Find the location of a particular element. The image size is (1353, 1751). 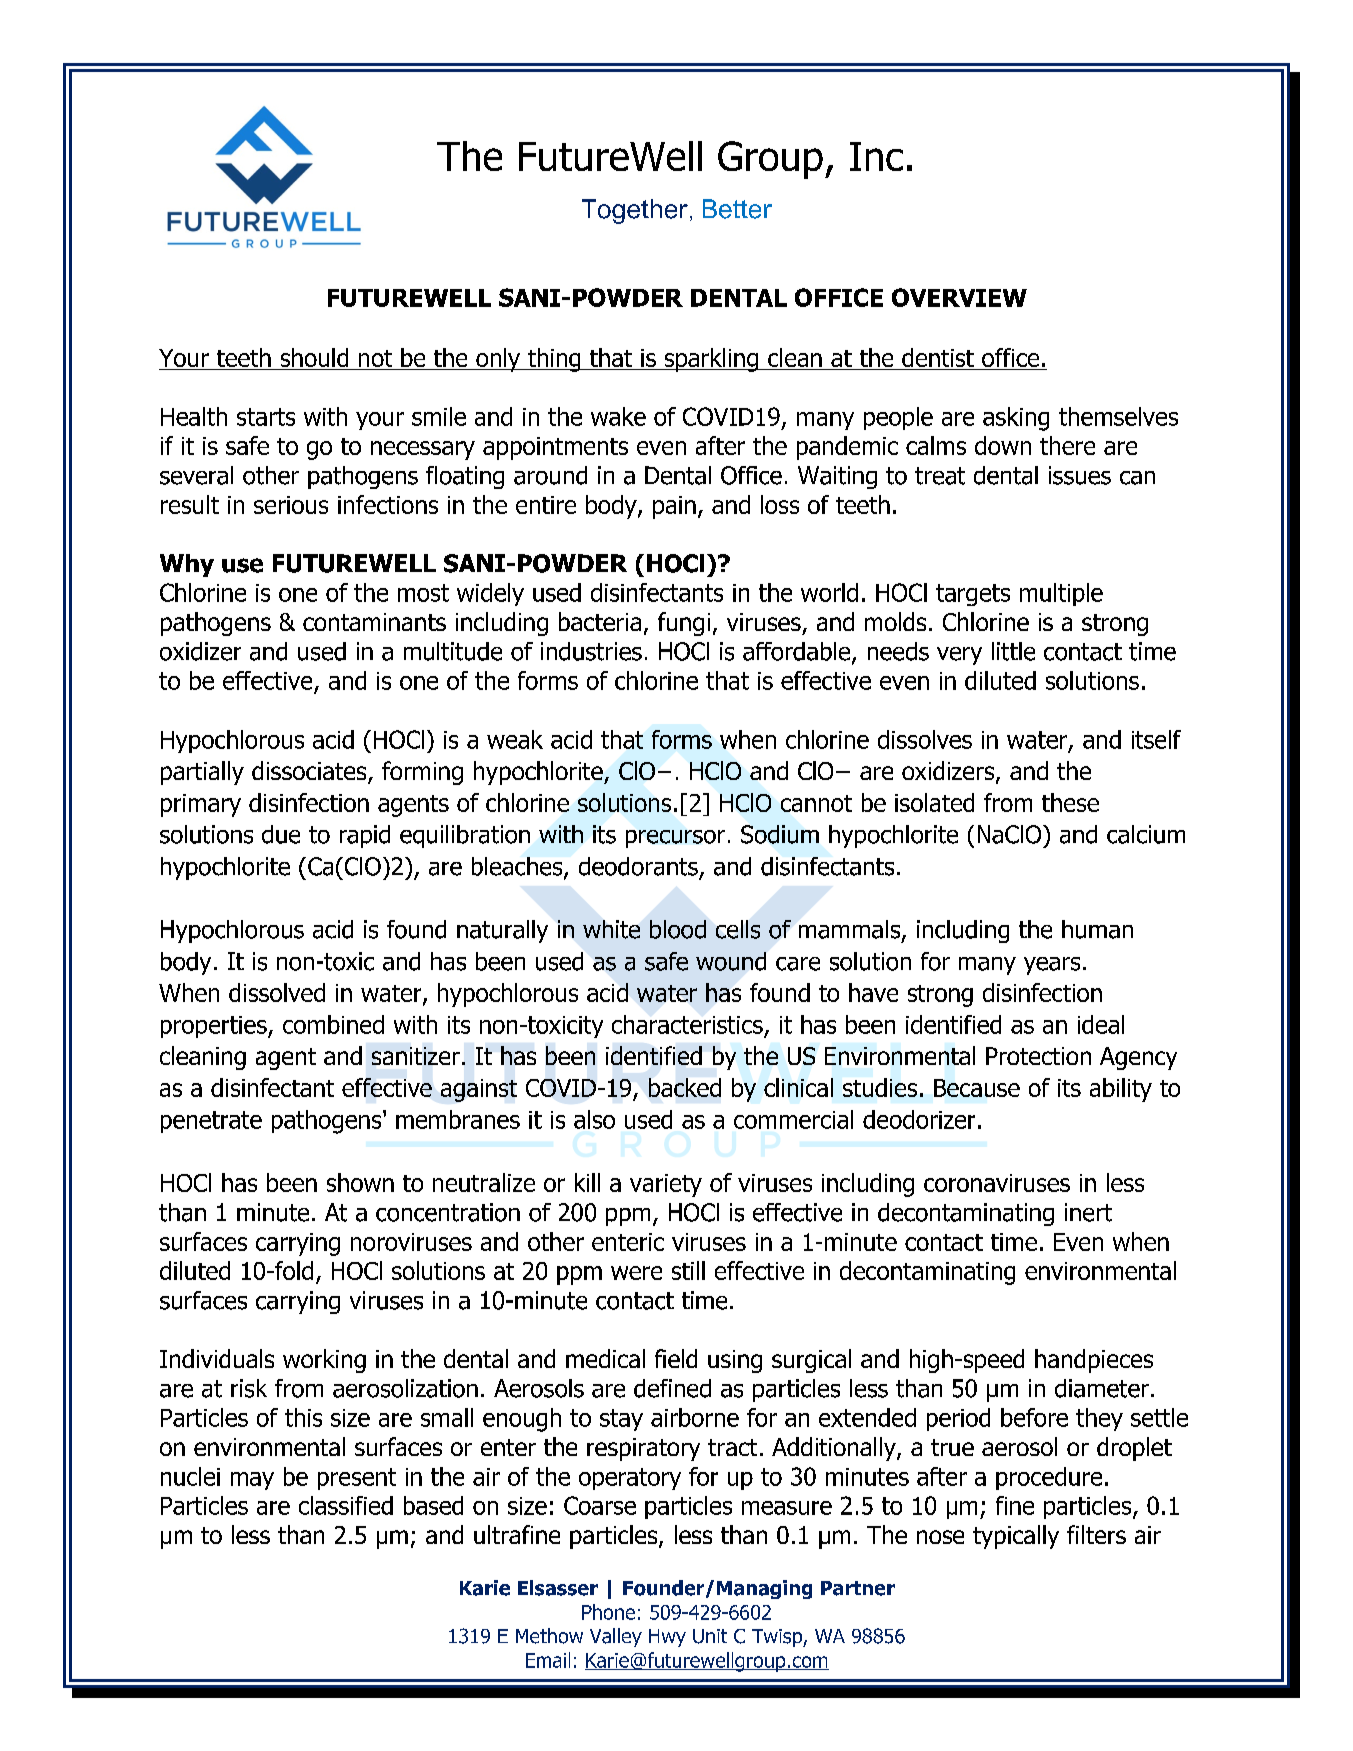

classified is located at coordinates (346, 1505).
